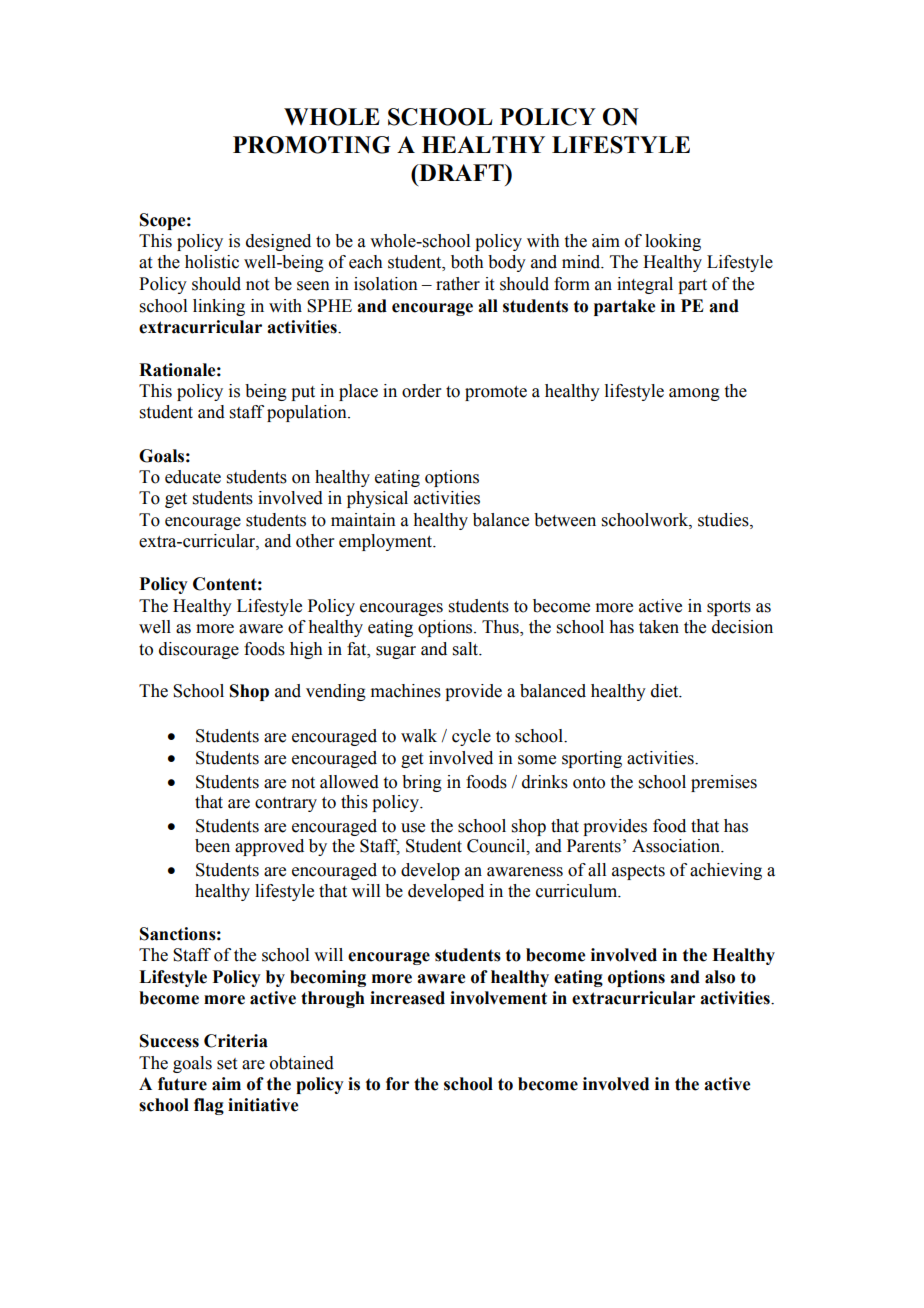 This document has height=1308, width=924. I want to click on set, so click(227, 1064).
